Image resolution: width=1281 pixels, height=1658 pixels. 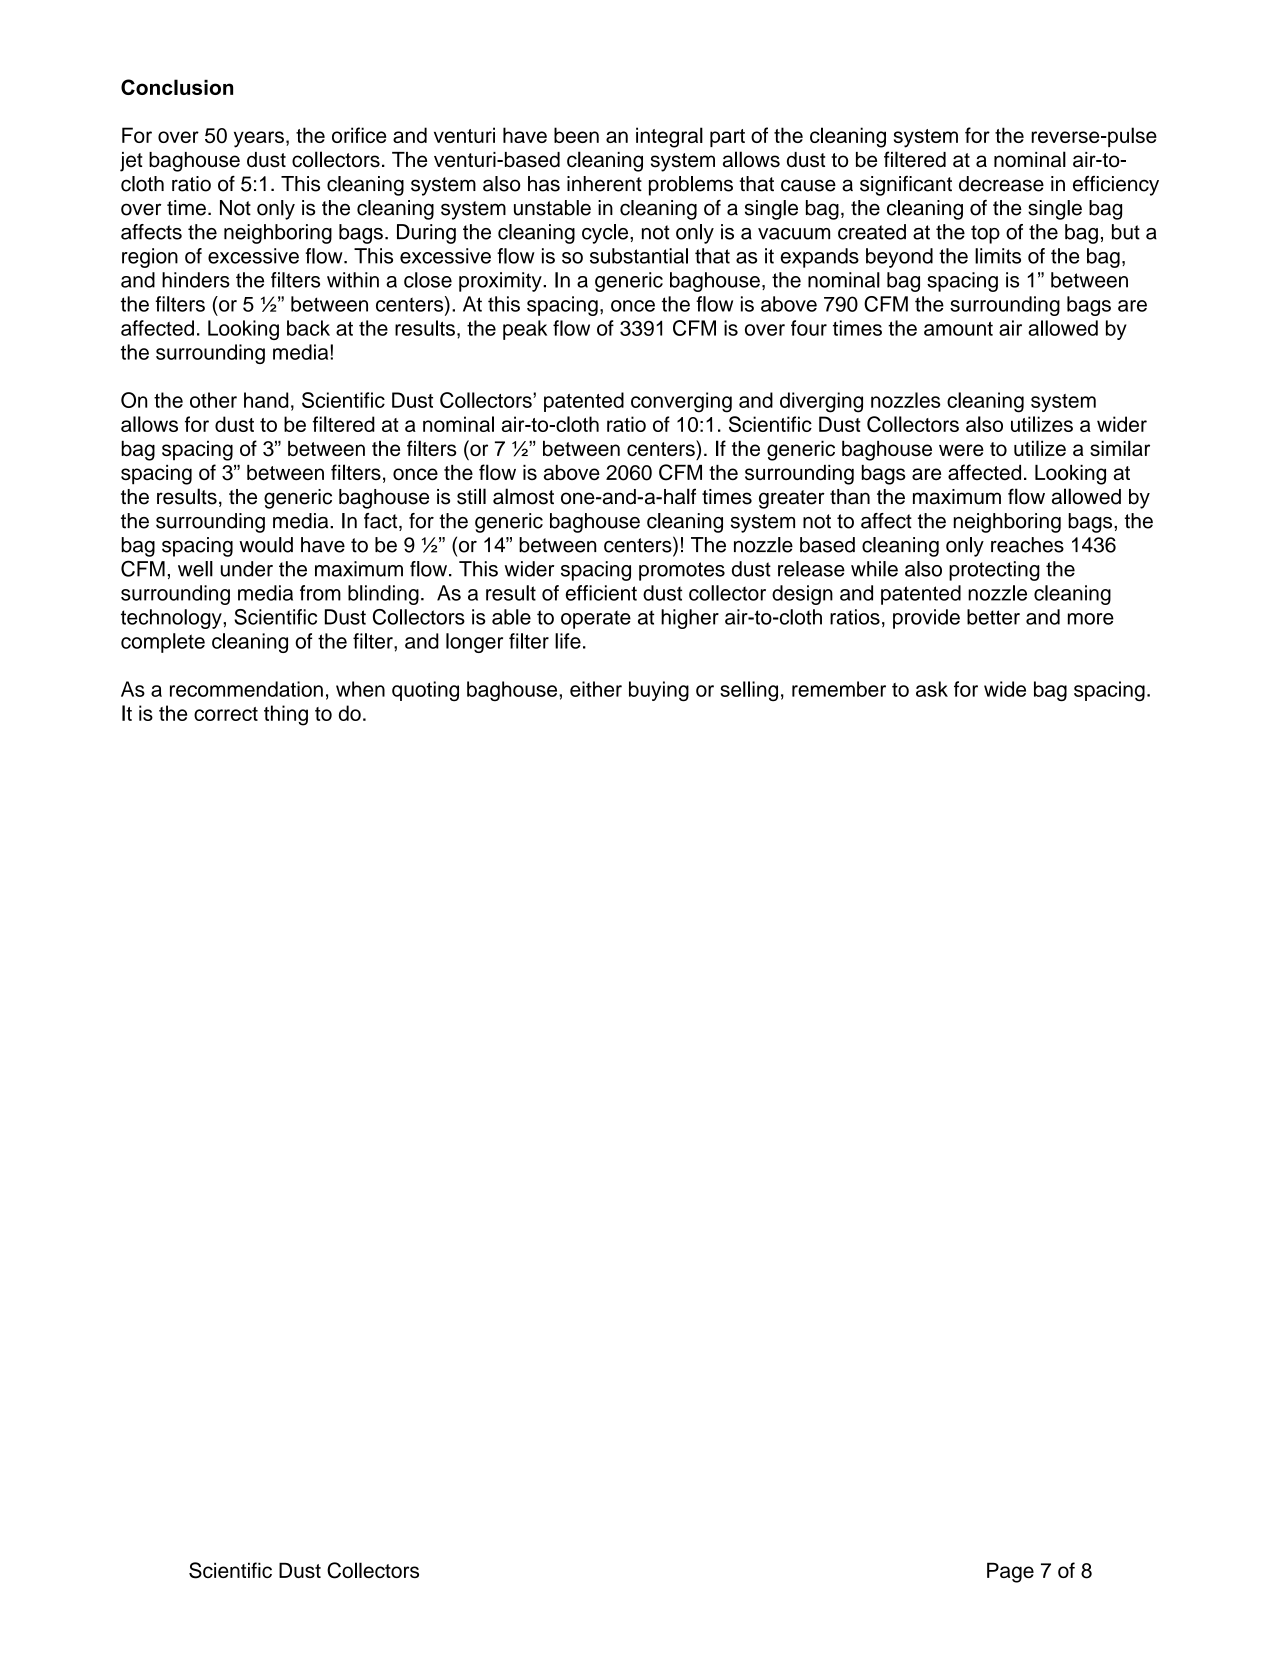 What do you see at coordinates (259, 139) in the screenshot?
I see `years` at bounding box center [259, 139].
